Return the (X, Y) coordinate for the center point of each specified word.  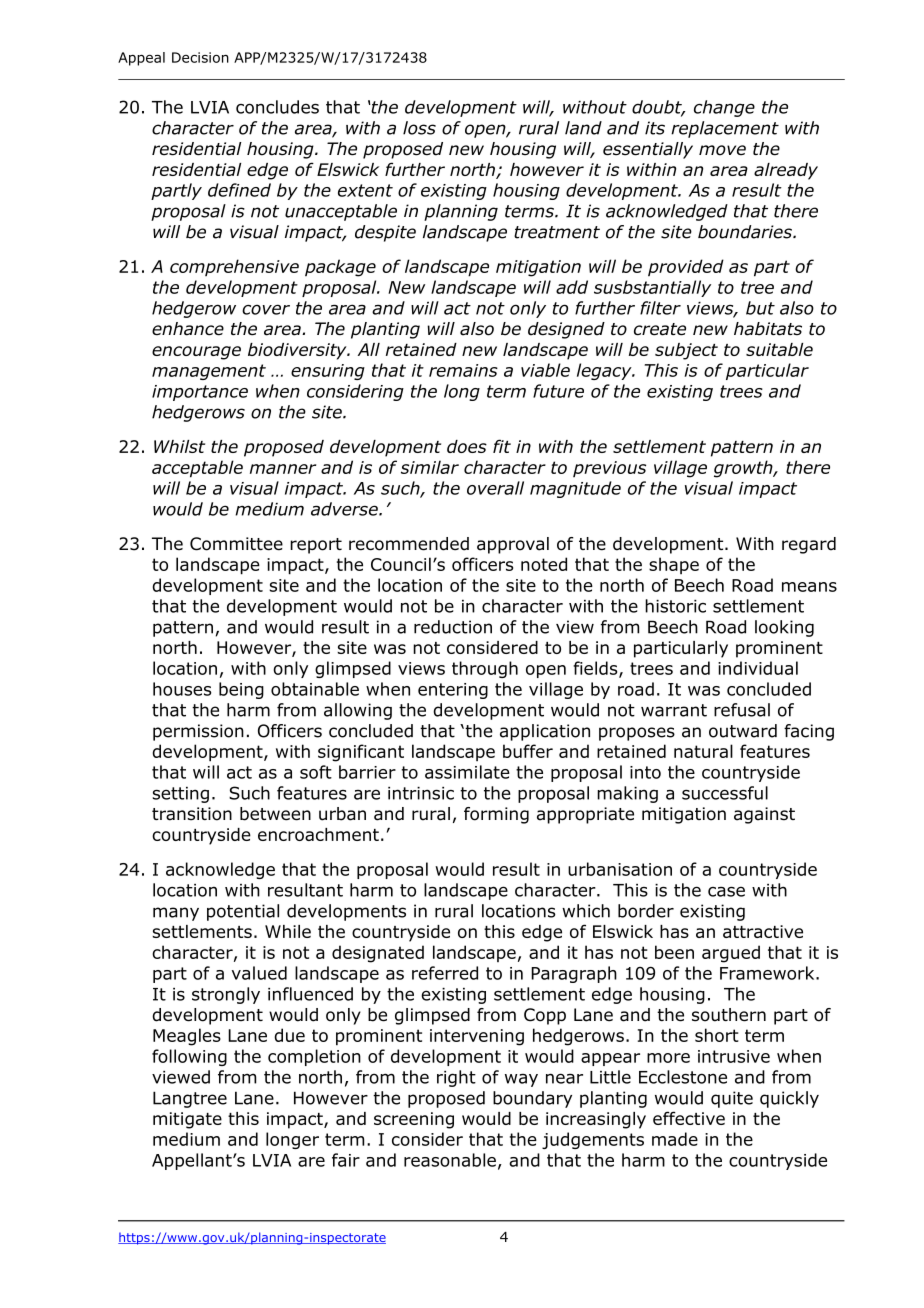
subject (686, 351)
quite (732, 1099)
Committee (236, 544)
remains (463, 370)
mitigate (187, 1120)
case (726, 891)
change (724, 108)
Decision (200, 57)
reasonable (450, 1160)
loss (419, 128)
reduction (453, 627)
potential (243, 912)
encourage (196, 353)
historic (675, 606)
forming (496, 815)
